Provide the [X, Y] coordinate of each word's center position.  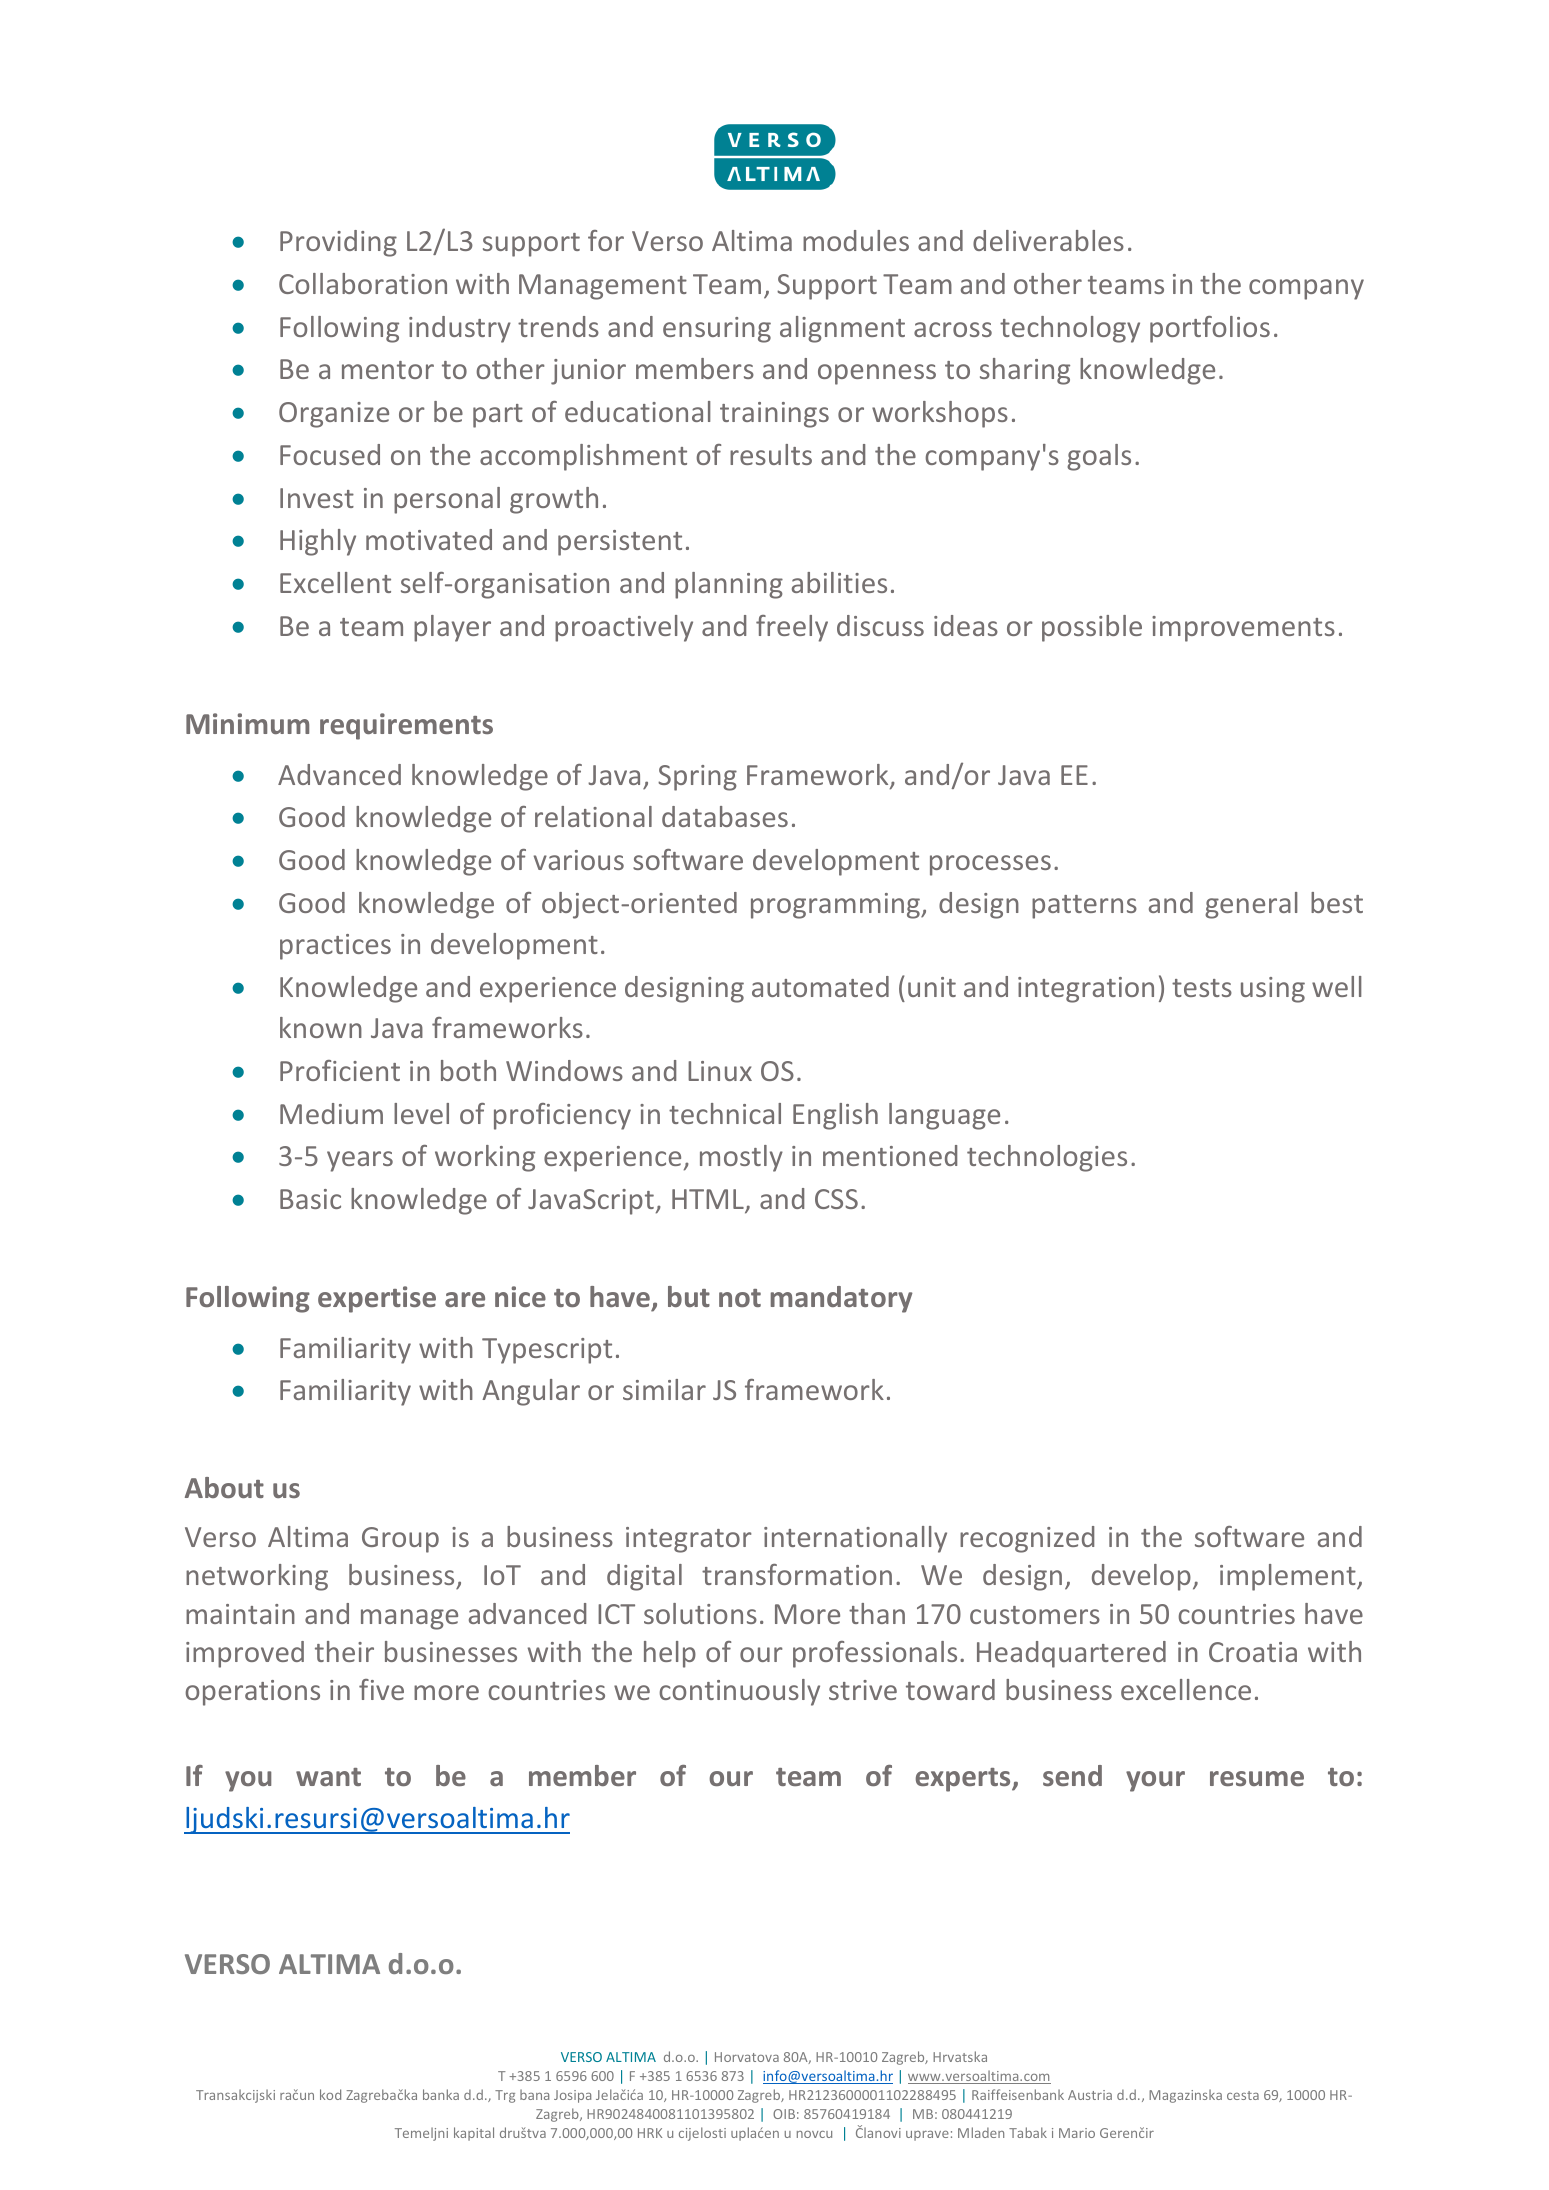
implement [1289, 1577]
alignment [842, 329]
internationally [855, 1539]
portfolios [1210, 329]
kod [330, 2094]
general [1251, 905]
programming [836, 906]
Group [400, 1540]
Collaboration [363, 283]
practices [335, 947]
